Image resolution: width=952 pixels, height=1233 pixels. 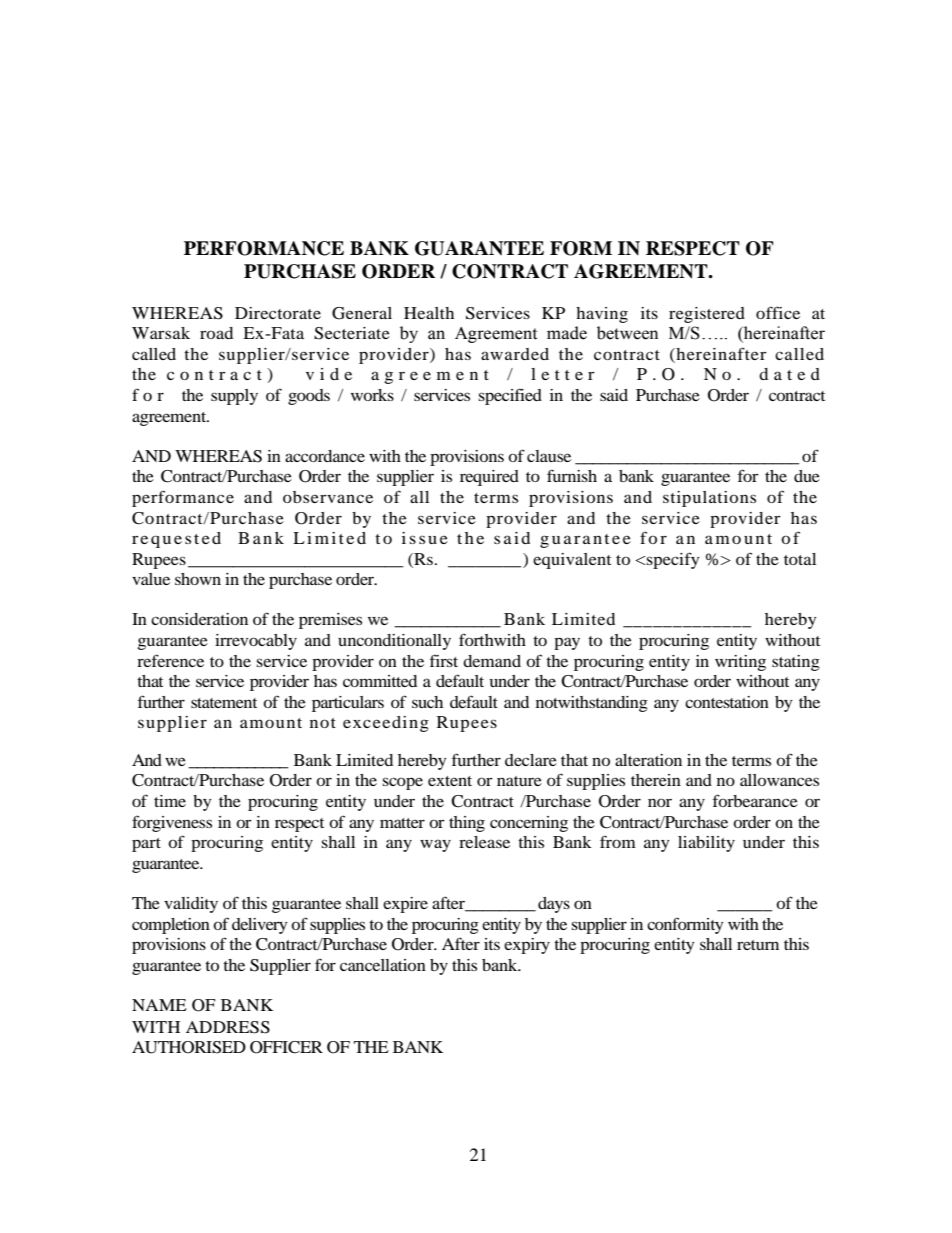 I want to click on accordance, so click(x=325, y=456).
